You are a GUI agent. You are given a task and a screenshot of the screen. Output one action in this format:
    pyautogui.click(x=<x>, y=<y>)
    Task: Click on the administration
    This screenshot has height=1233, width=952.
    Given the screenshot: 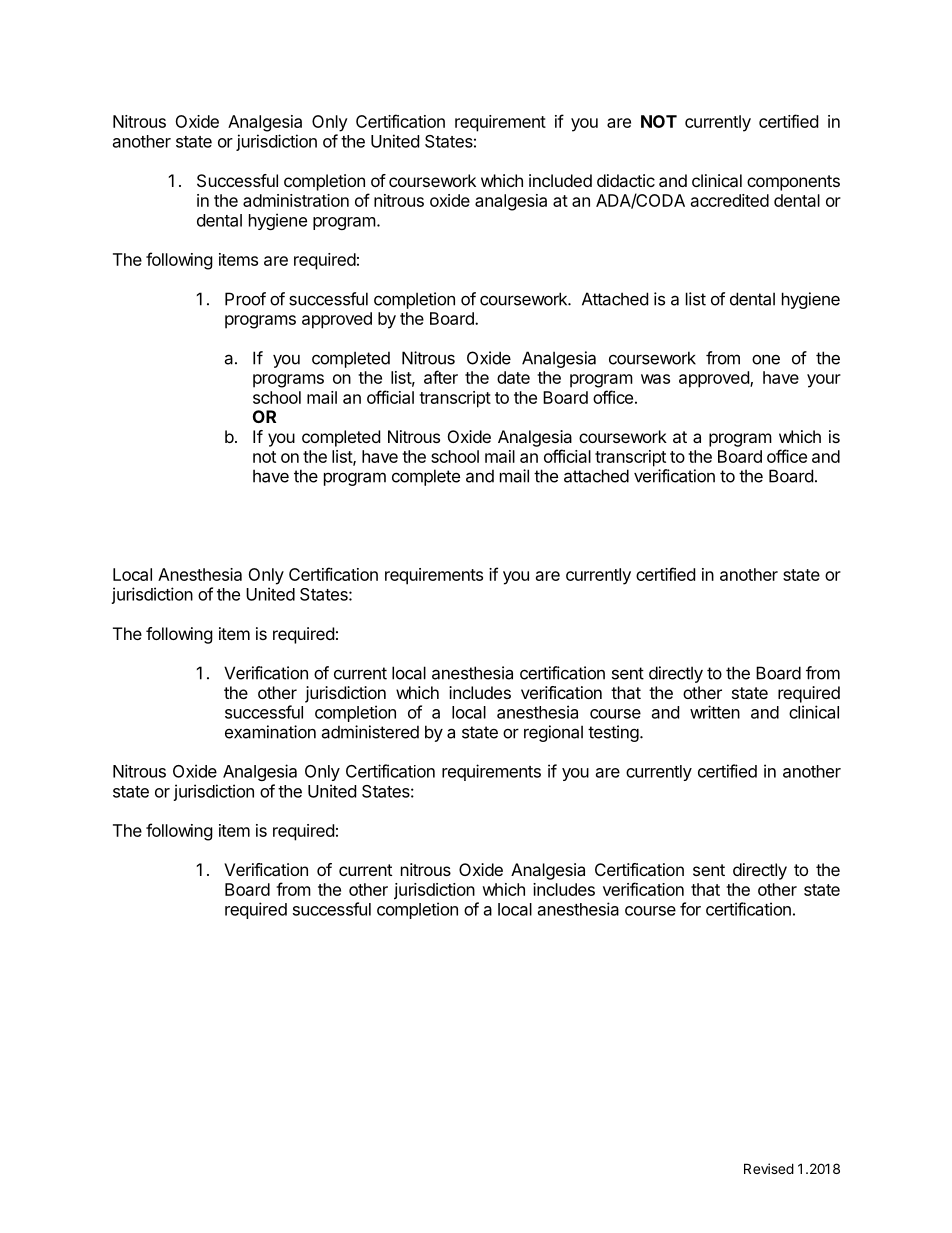 What is the action you would take?
    pyautogui.click(x=296, y=200)
